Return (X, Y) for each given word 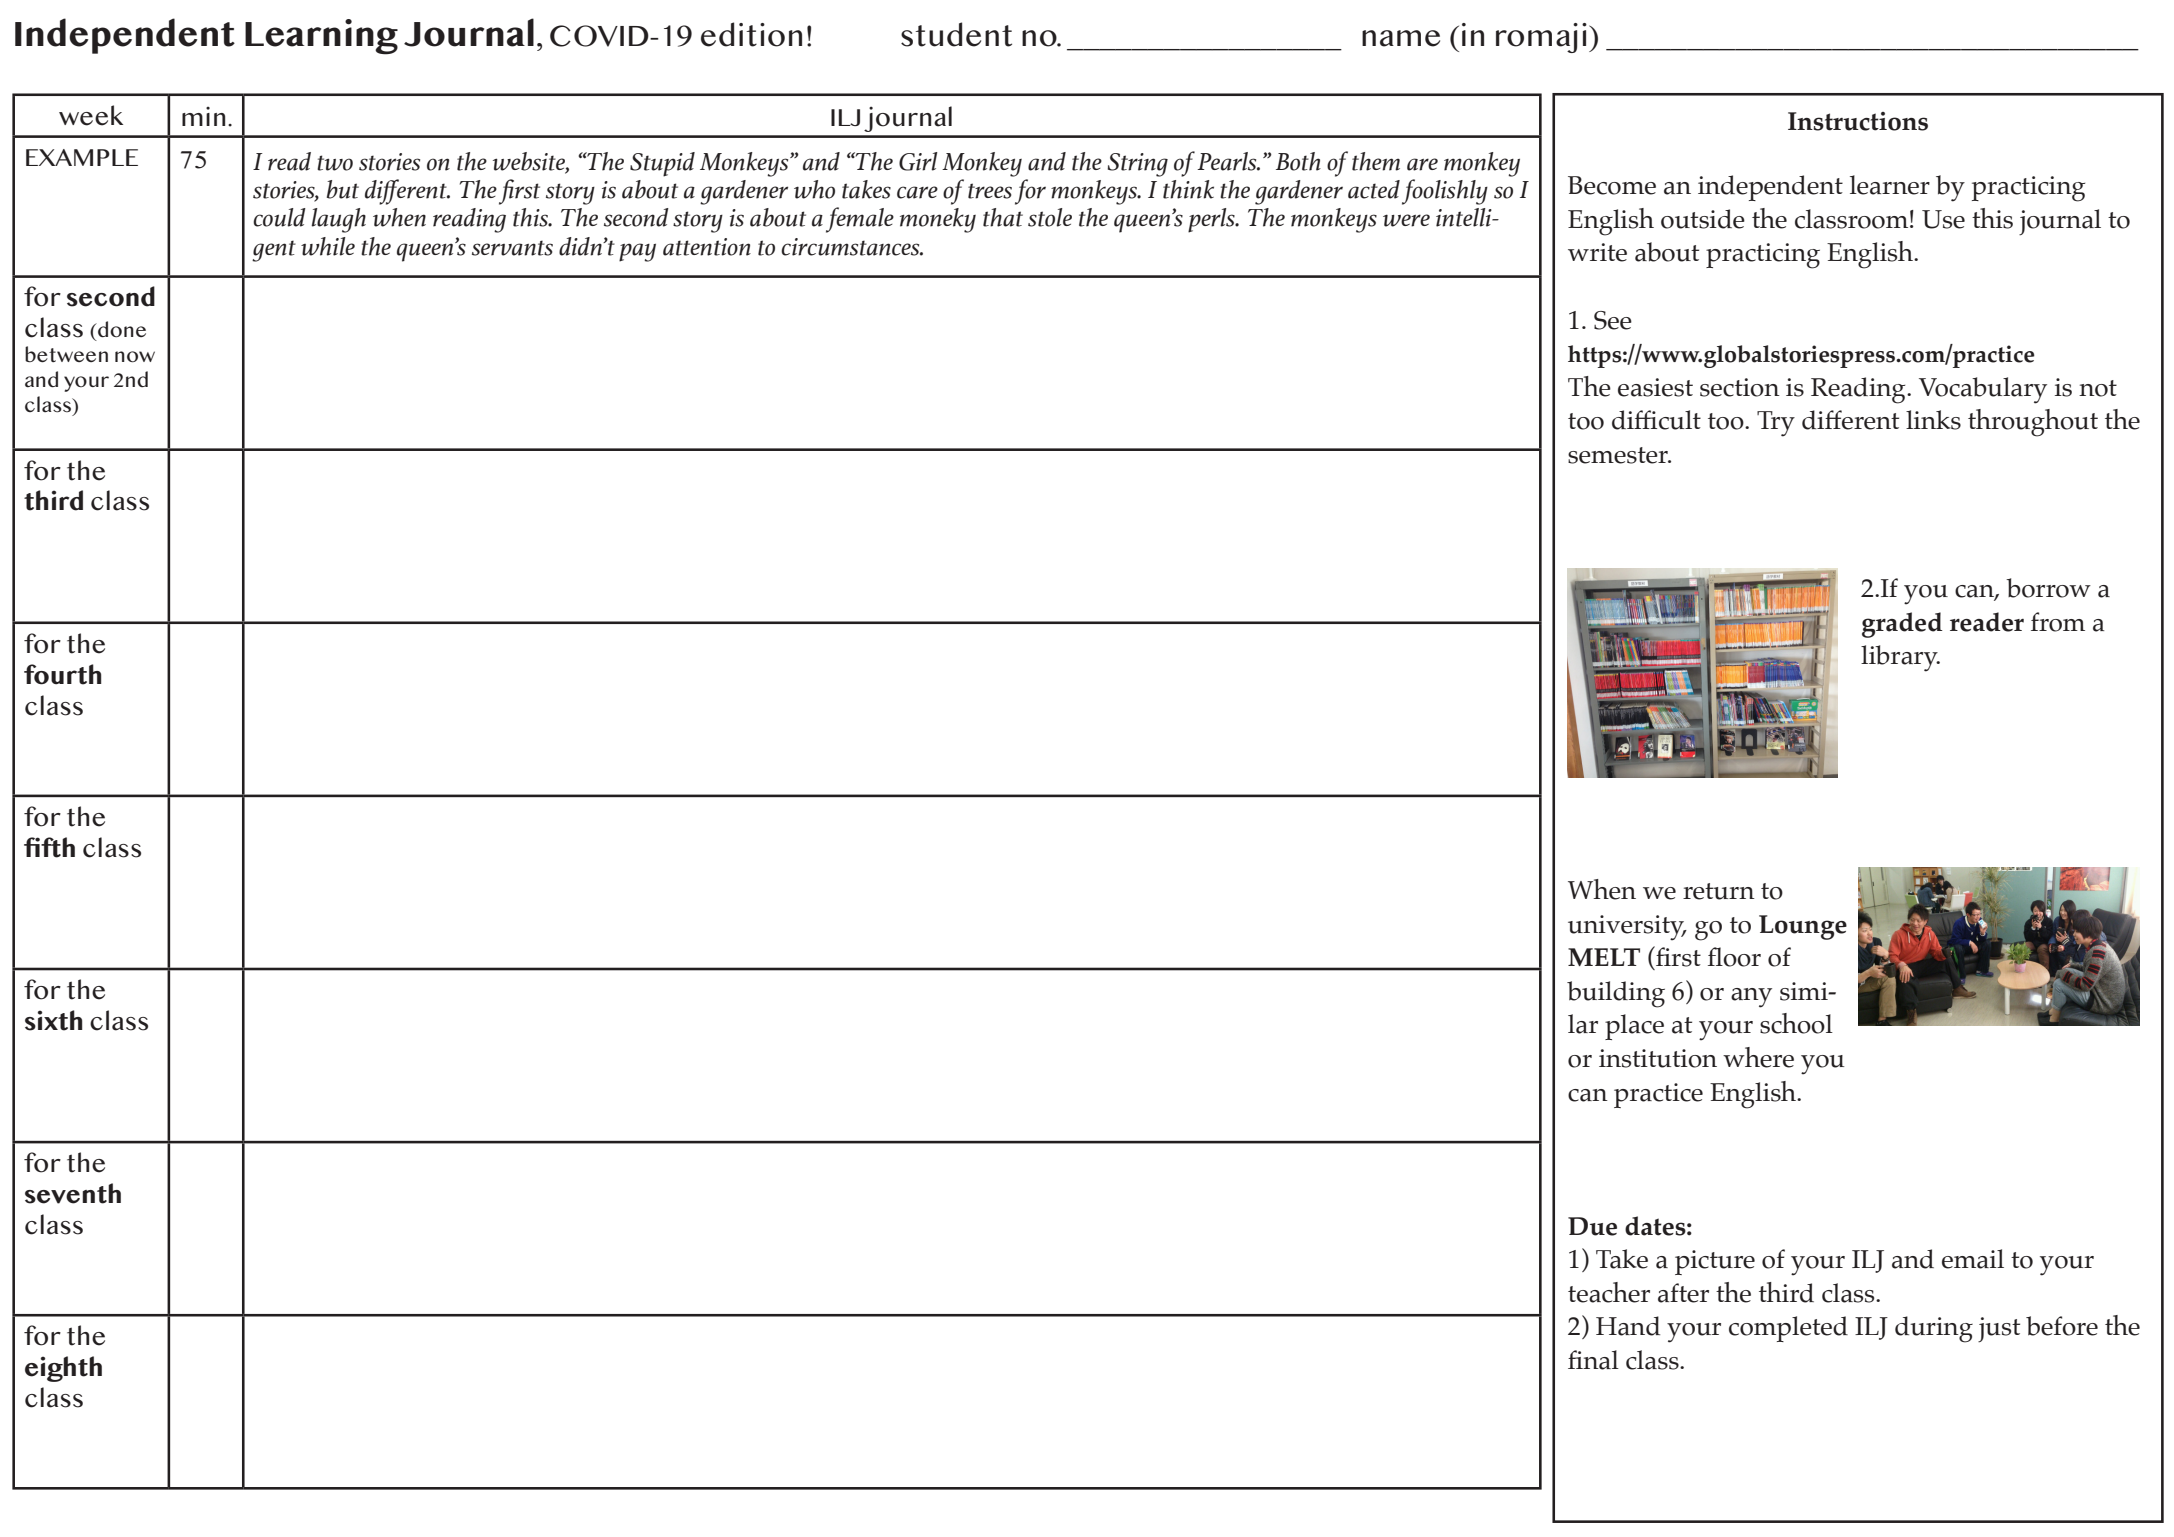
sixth (53, 1020)
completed (1788, 1329)
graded (1902, 625)
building (1616, 994)
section (1740, 387)
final (1593, 1360)
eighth (63, 1369)
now (135, 357)
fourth (62, 674)
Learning (321, 37)
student (956, 34)
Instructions (1858, 121)
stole (1050, 217)
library (1900, 658)
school (1796, 1023)
